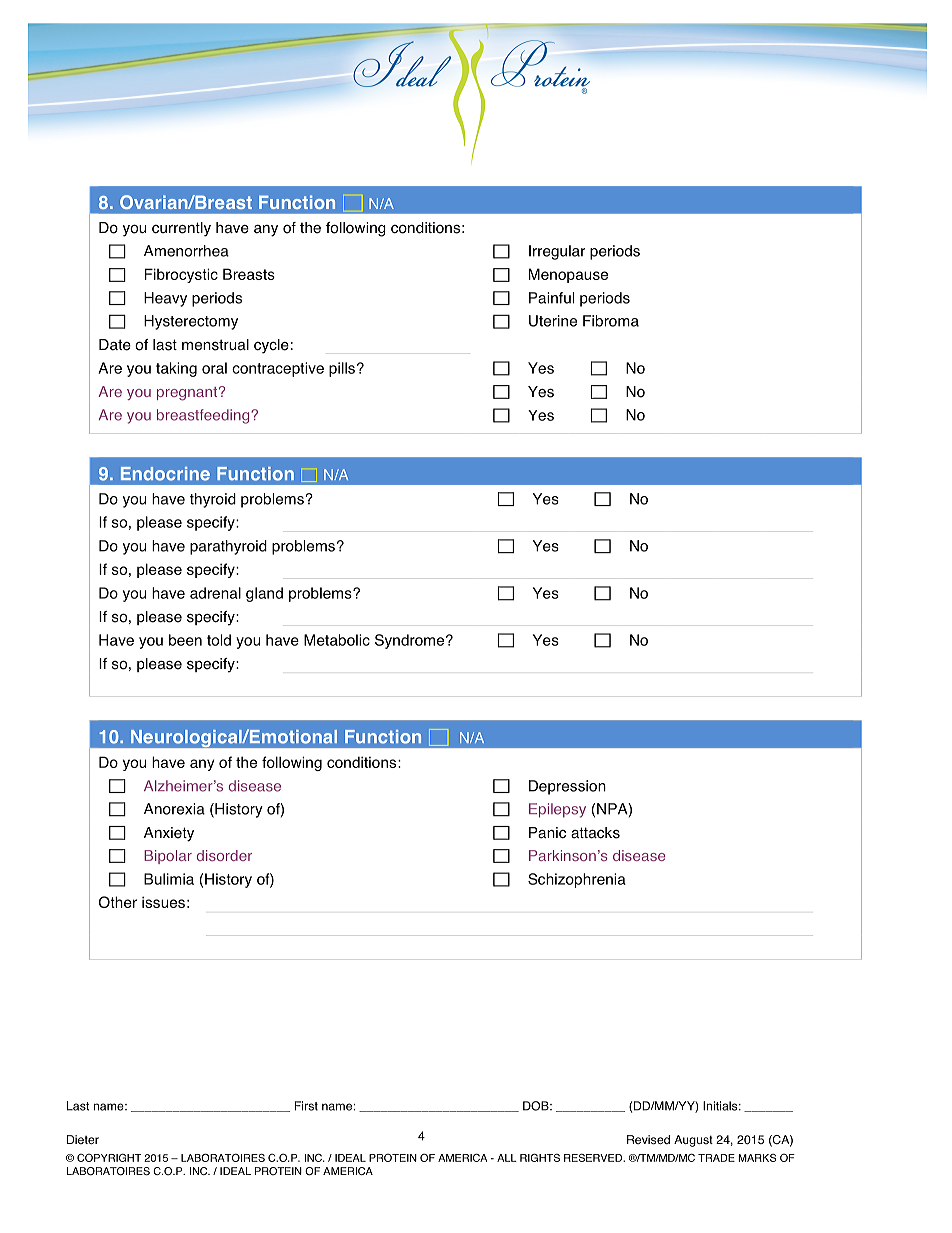 The height and width of the screenshot is (1233, 952). Describe the element at coordinates (109, 1157) in the screenshot. I see `COPYRIGHT` at that location.
